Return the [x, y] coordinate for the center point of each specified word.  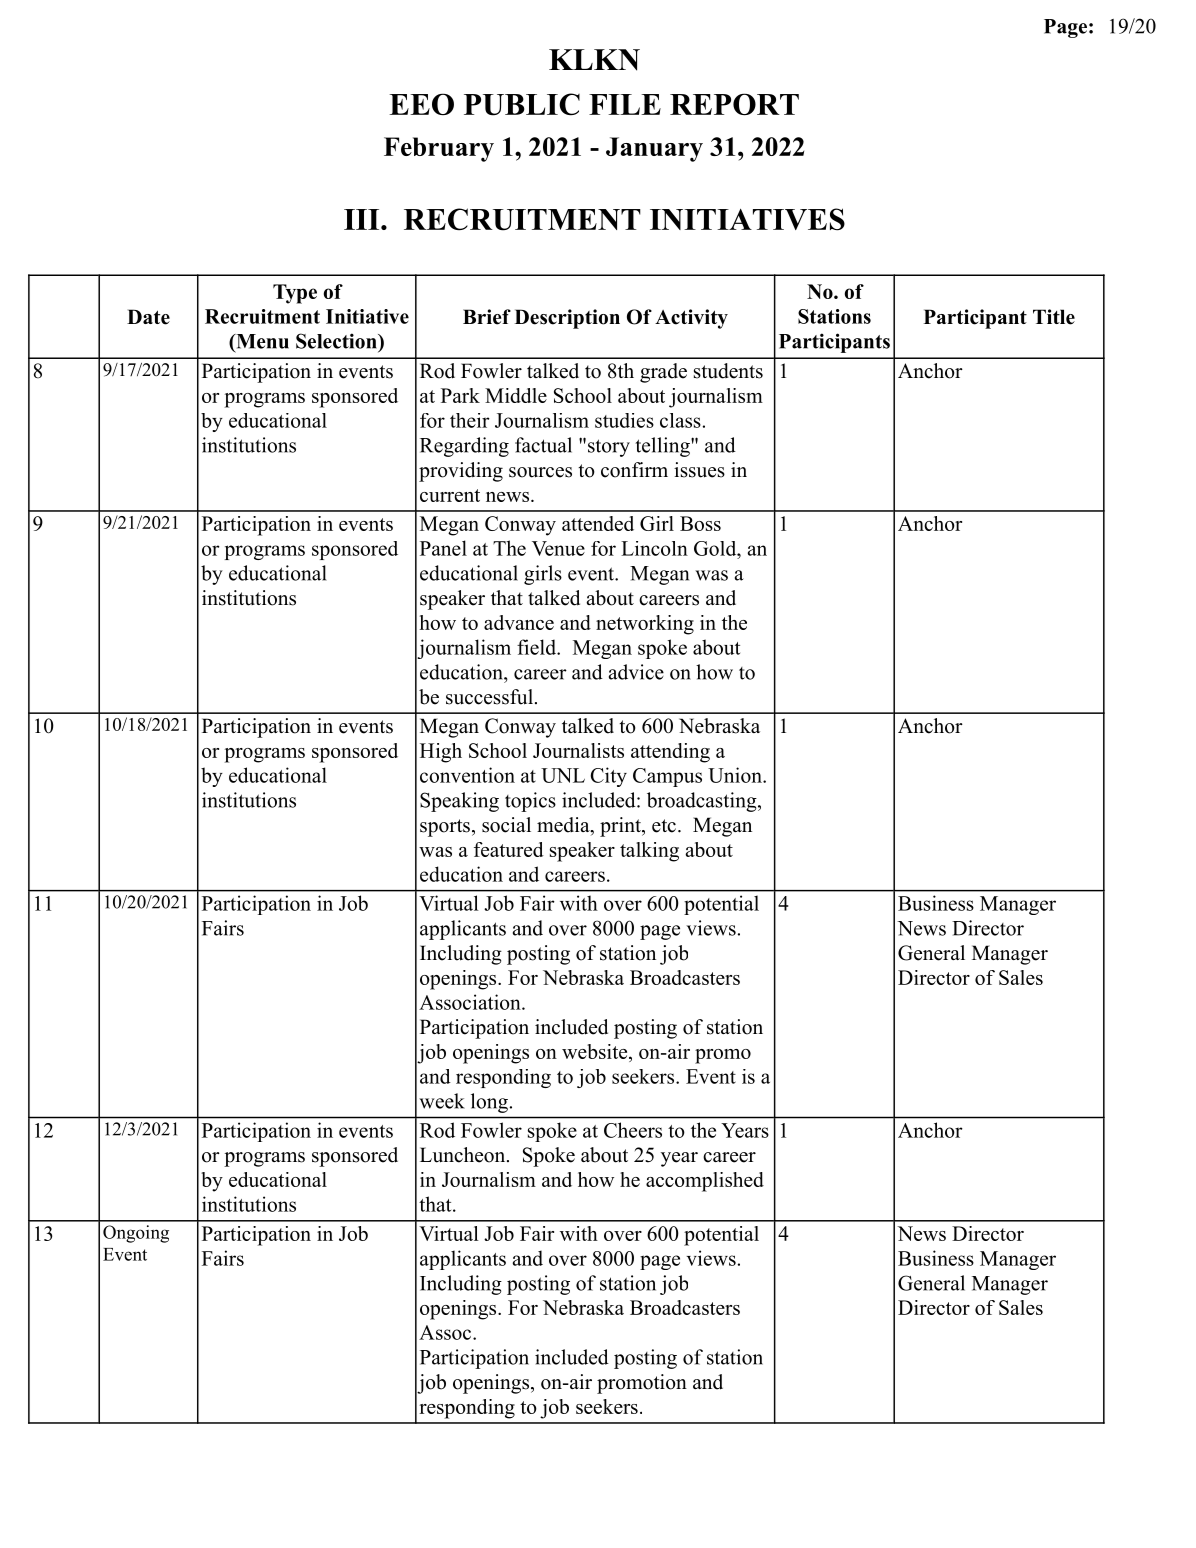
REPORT [734, 104]
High [441, 753]
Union [736, 775]
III [363, 219]
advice [636, 672]
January [654, 149]
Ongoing [136, 1234]
